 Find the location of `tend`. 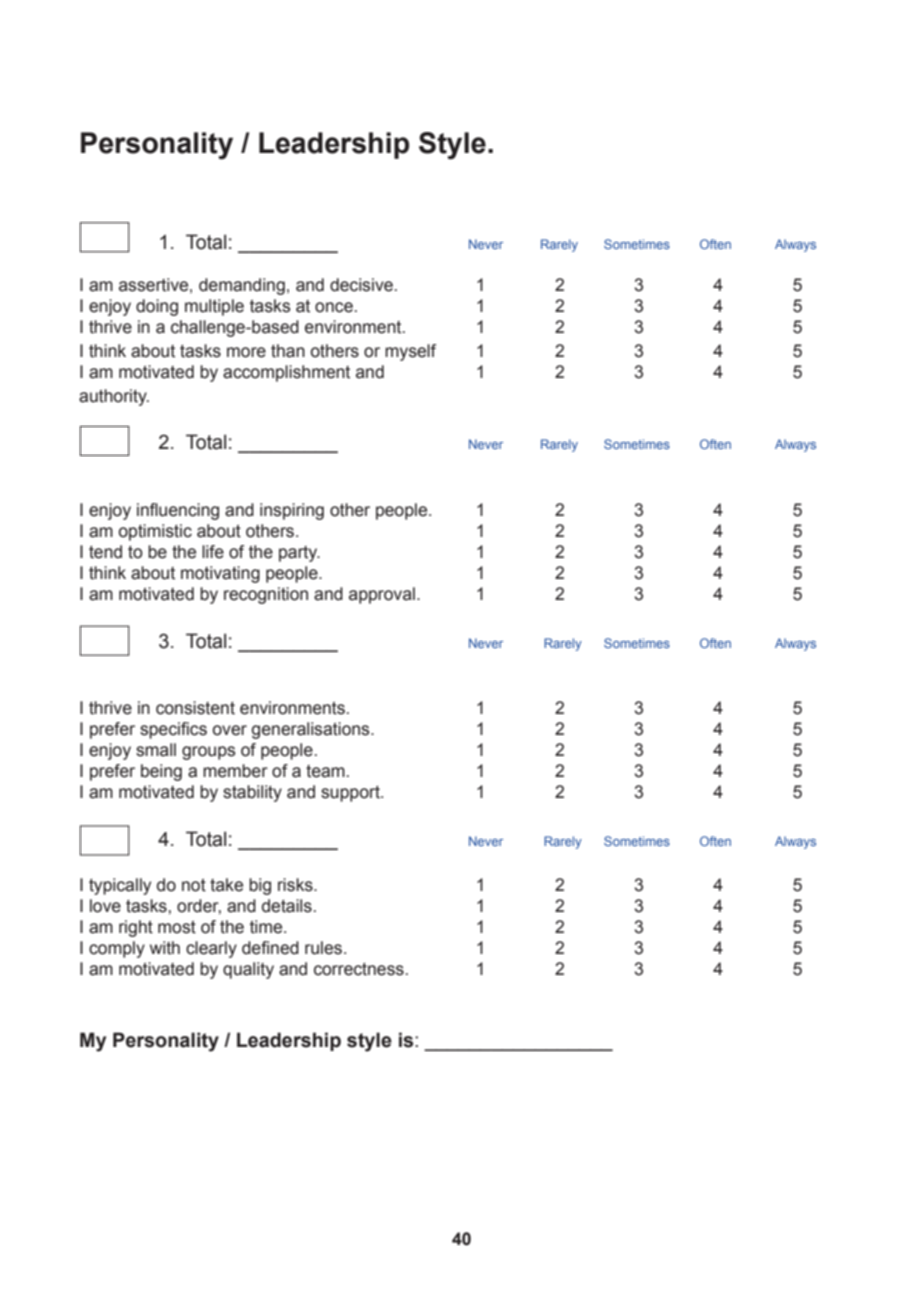

tend is located at coordinates (105, 552).
